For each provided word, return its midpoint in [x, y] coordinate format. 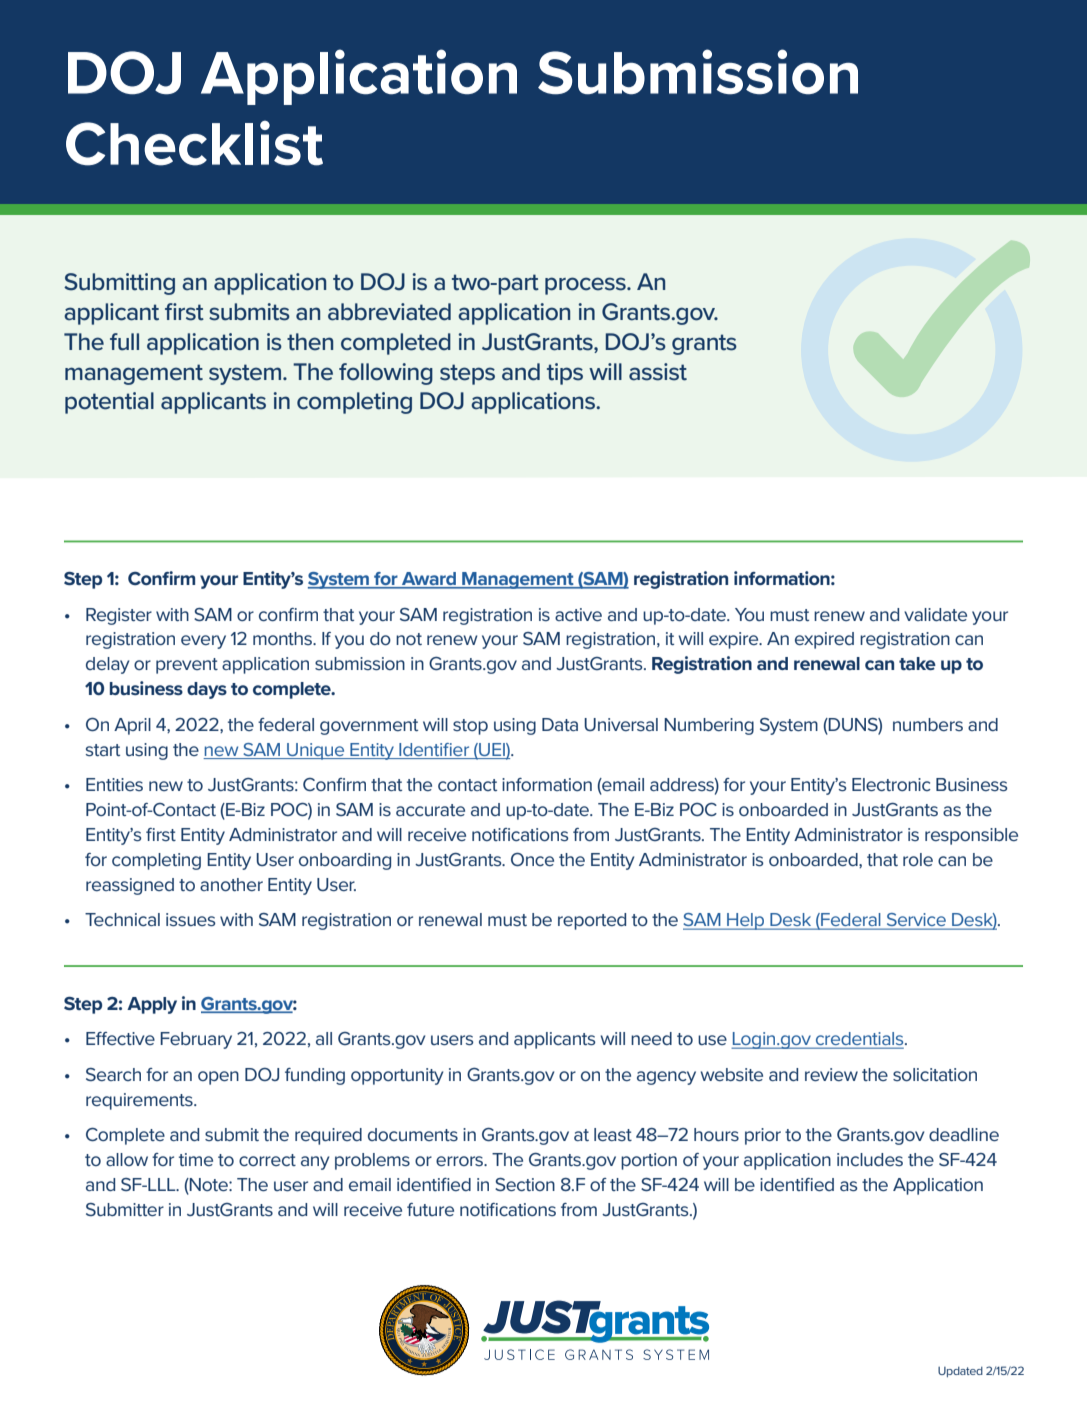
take [917, 663]
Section [525, 1184]
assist [658, 372]
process [586, 286]
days [207, 690]
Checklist [194, 143]
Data [560, 724]
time [196, 1159]
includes [870, 1159]
